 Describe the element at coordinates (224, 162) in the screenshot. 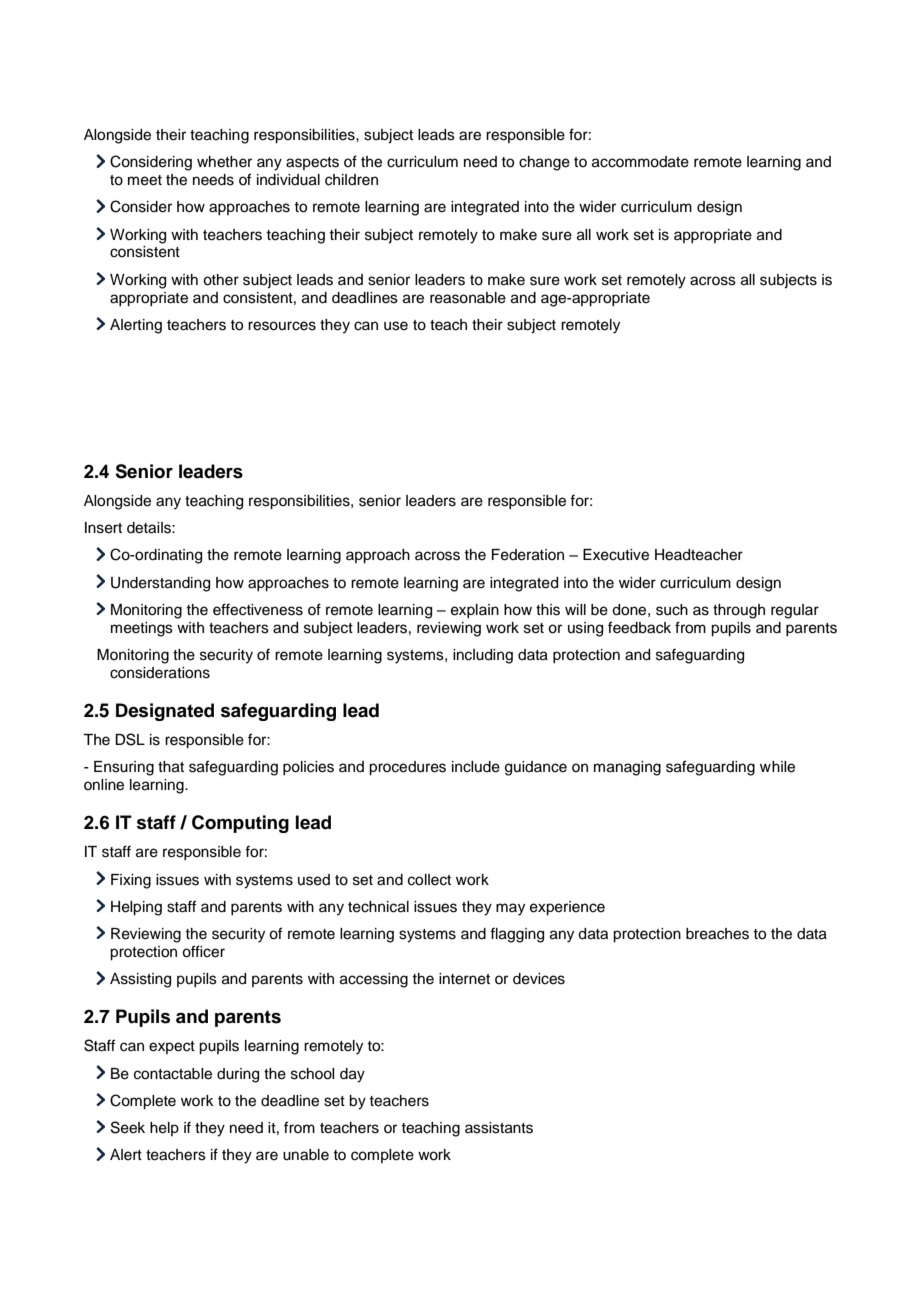

I see `whether` at that location.
